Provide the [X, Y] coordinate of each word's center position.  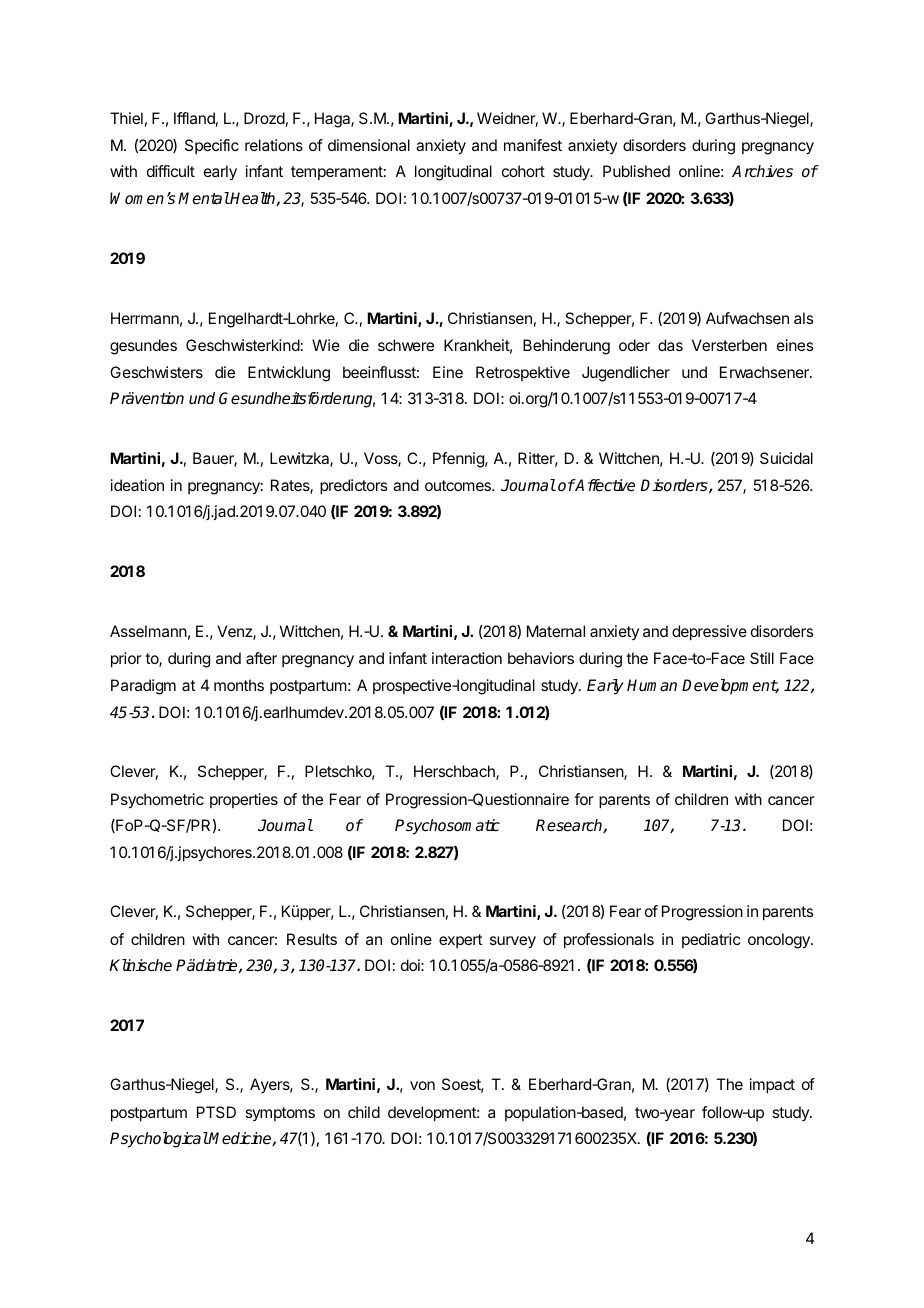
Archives [762, 171]
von [422, 1085]
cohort [523, 171]
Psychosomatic [447, 827]
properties [244, 800]
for [584, 799]
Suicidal [786, 458]
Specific [212, 146]
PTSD [216, 1112]
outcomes [459, 485]
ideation [137, 485]
